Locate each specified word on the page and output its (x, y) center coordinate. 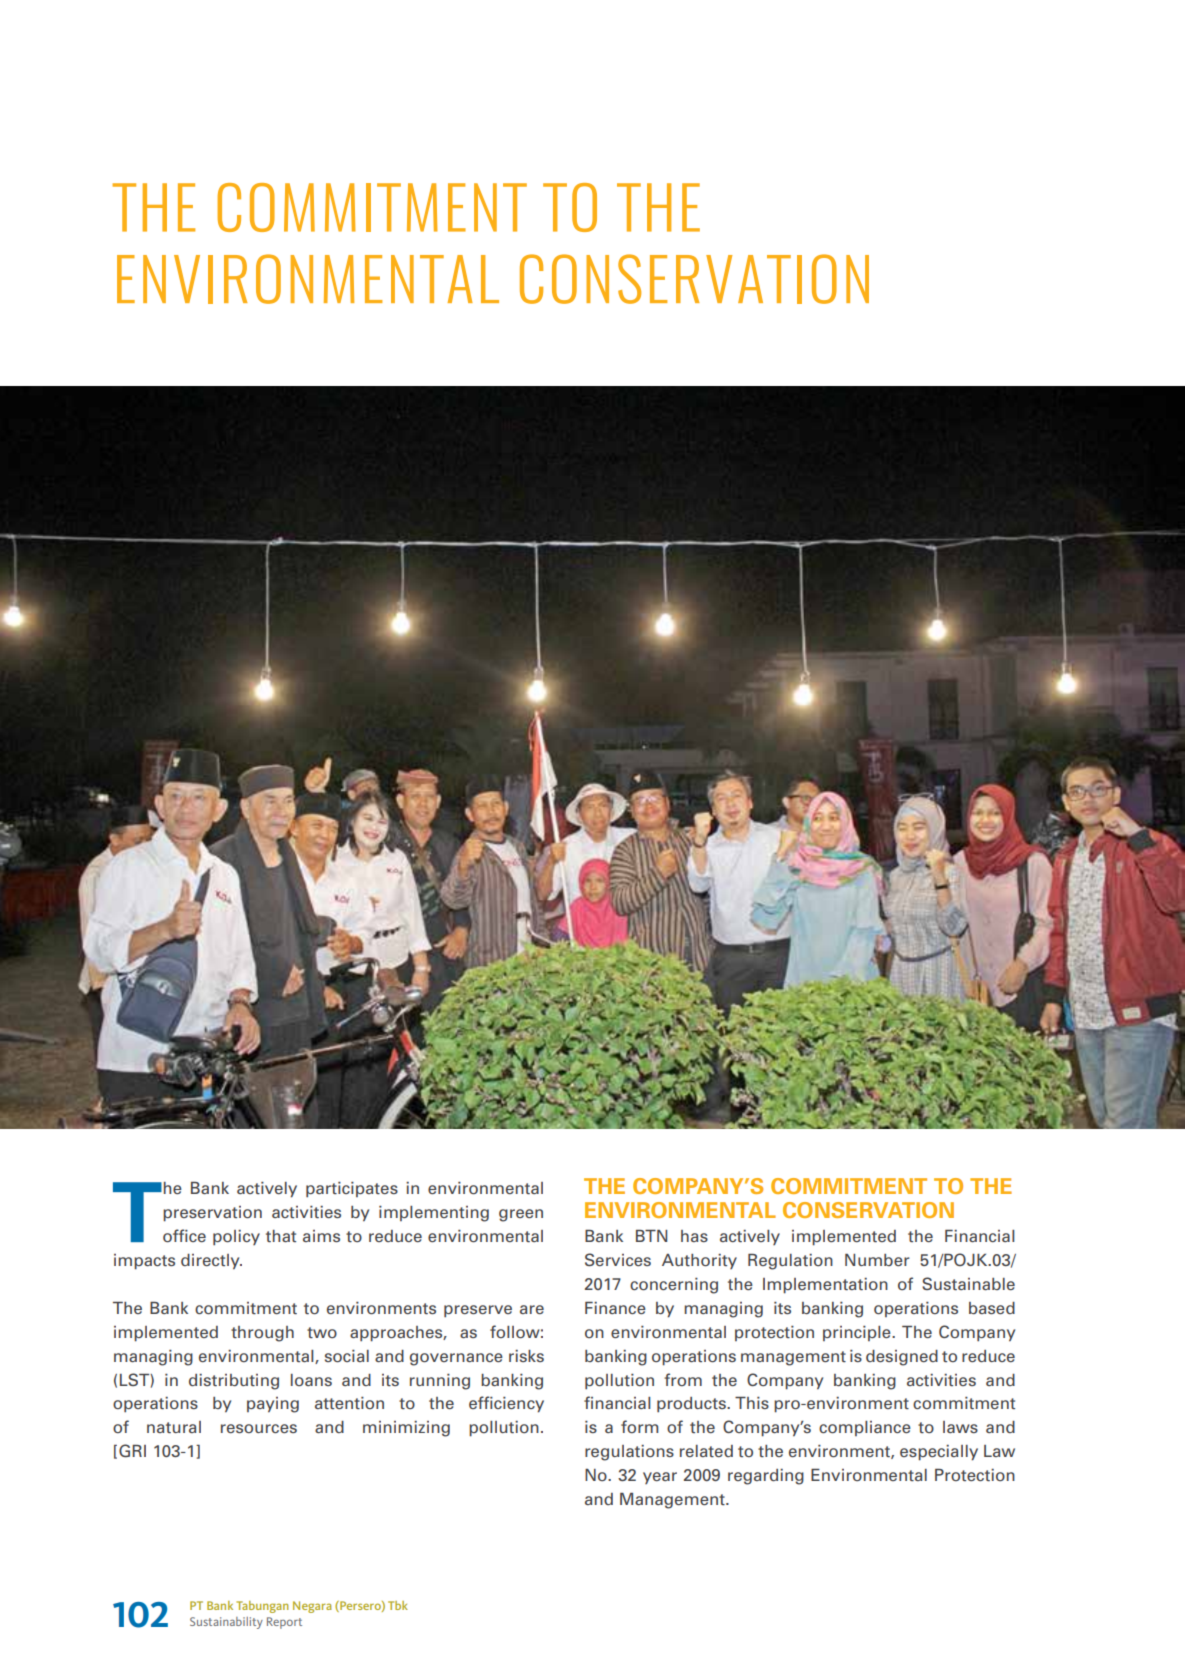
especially (939, 1453)
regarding (766, 1477)
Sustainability (226, 1623)
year (660, 1478)
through (262, 1334)
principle (858, 1333)
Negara (312, 1607)
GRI (132, 1451)
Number (877, 1260)
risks (526, 1356)
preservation (212, 1214)
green (521, 1215)
